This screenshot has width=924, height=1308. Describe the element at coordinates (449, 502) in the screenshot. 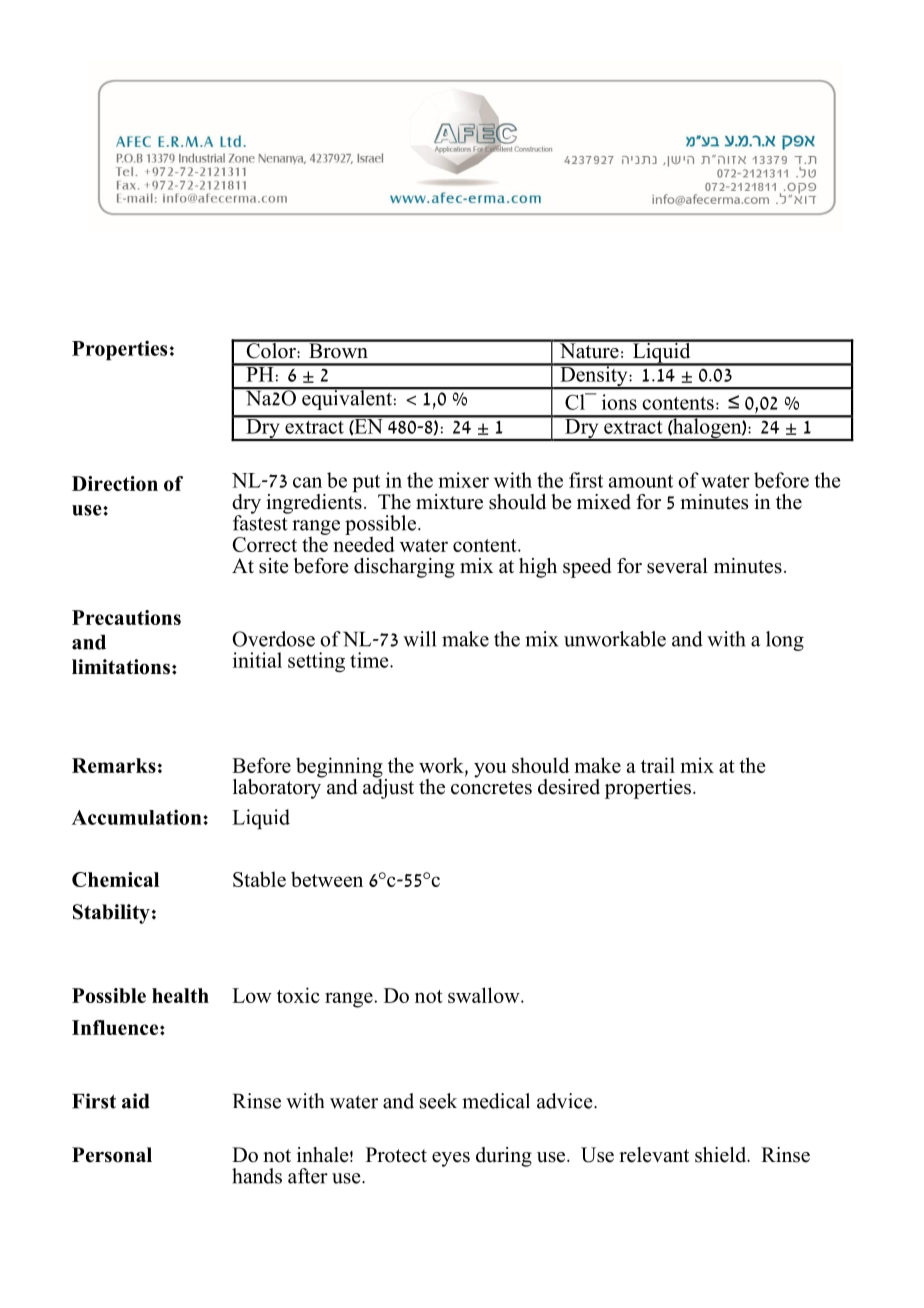

I see `mixture` at that location.
